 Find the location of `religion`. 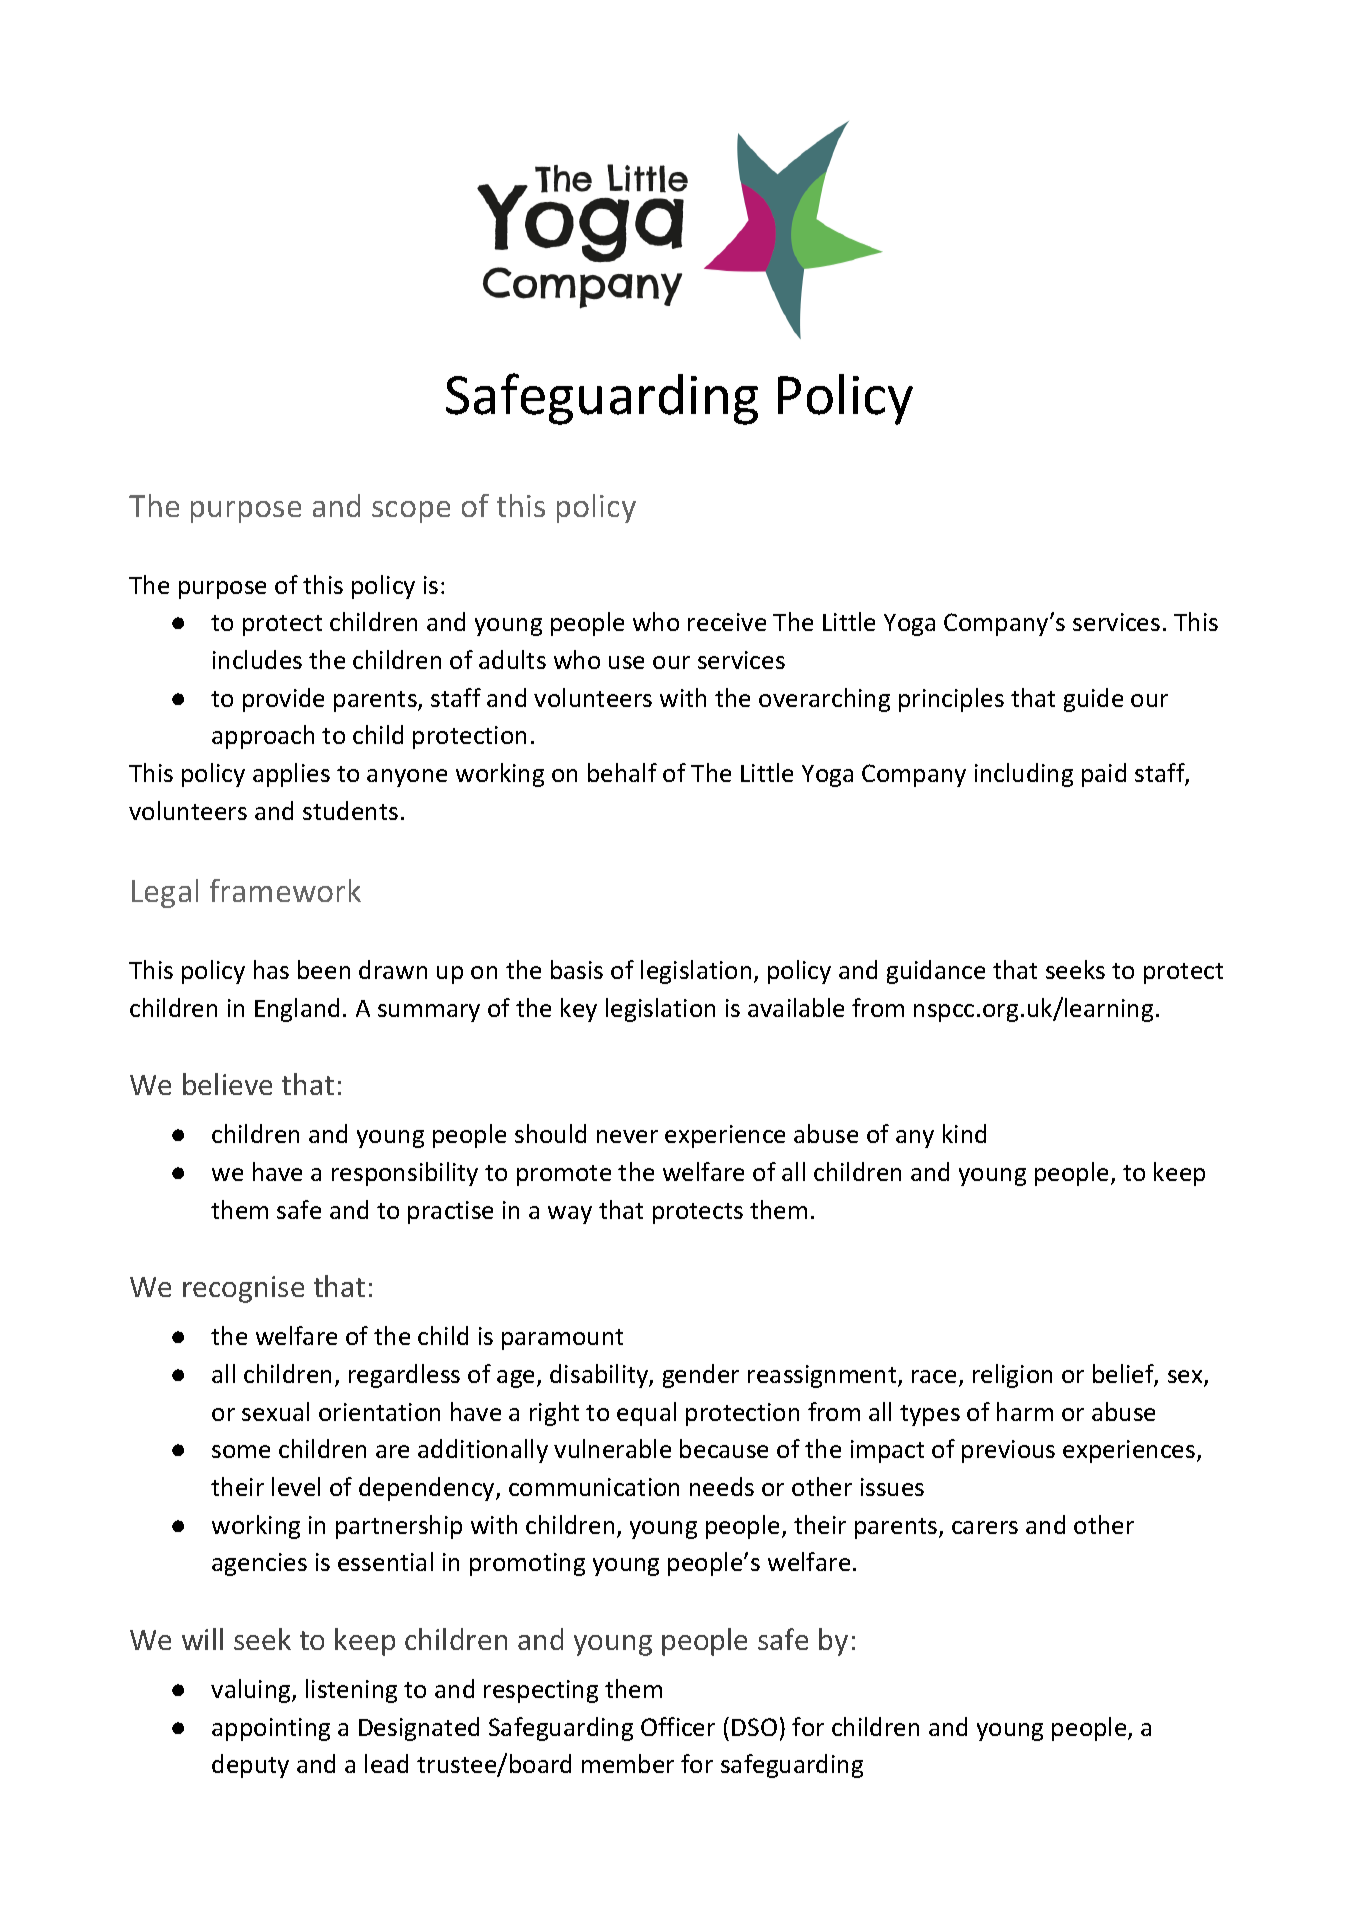

religion is located at coordinates (1012, 1376).
